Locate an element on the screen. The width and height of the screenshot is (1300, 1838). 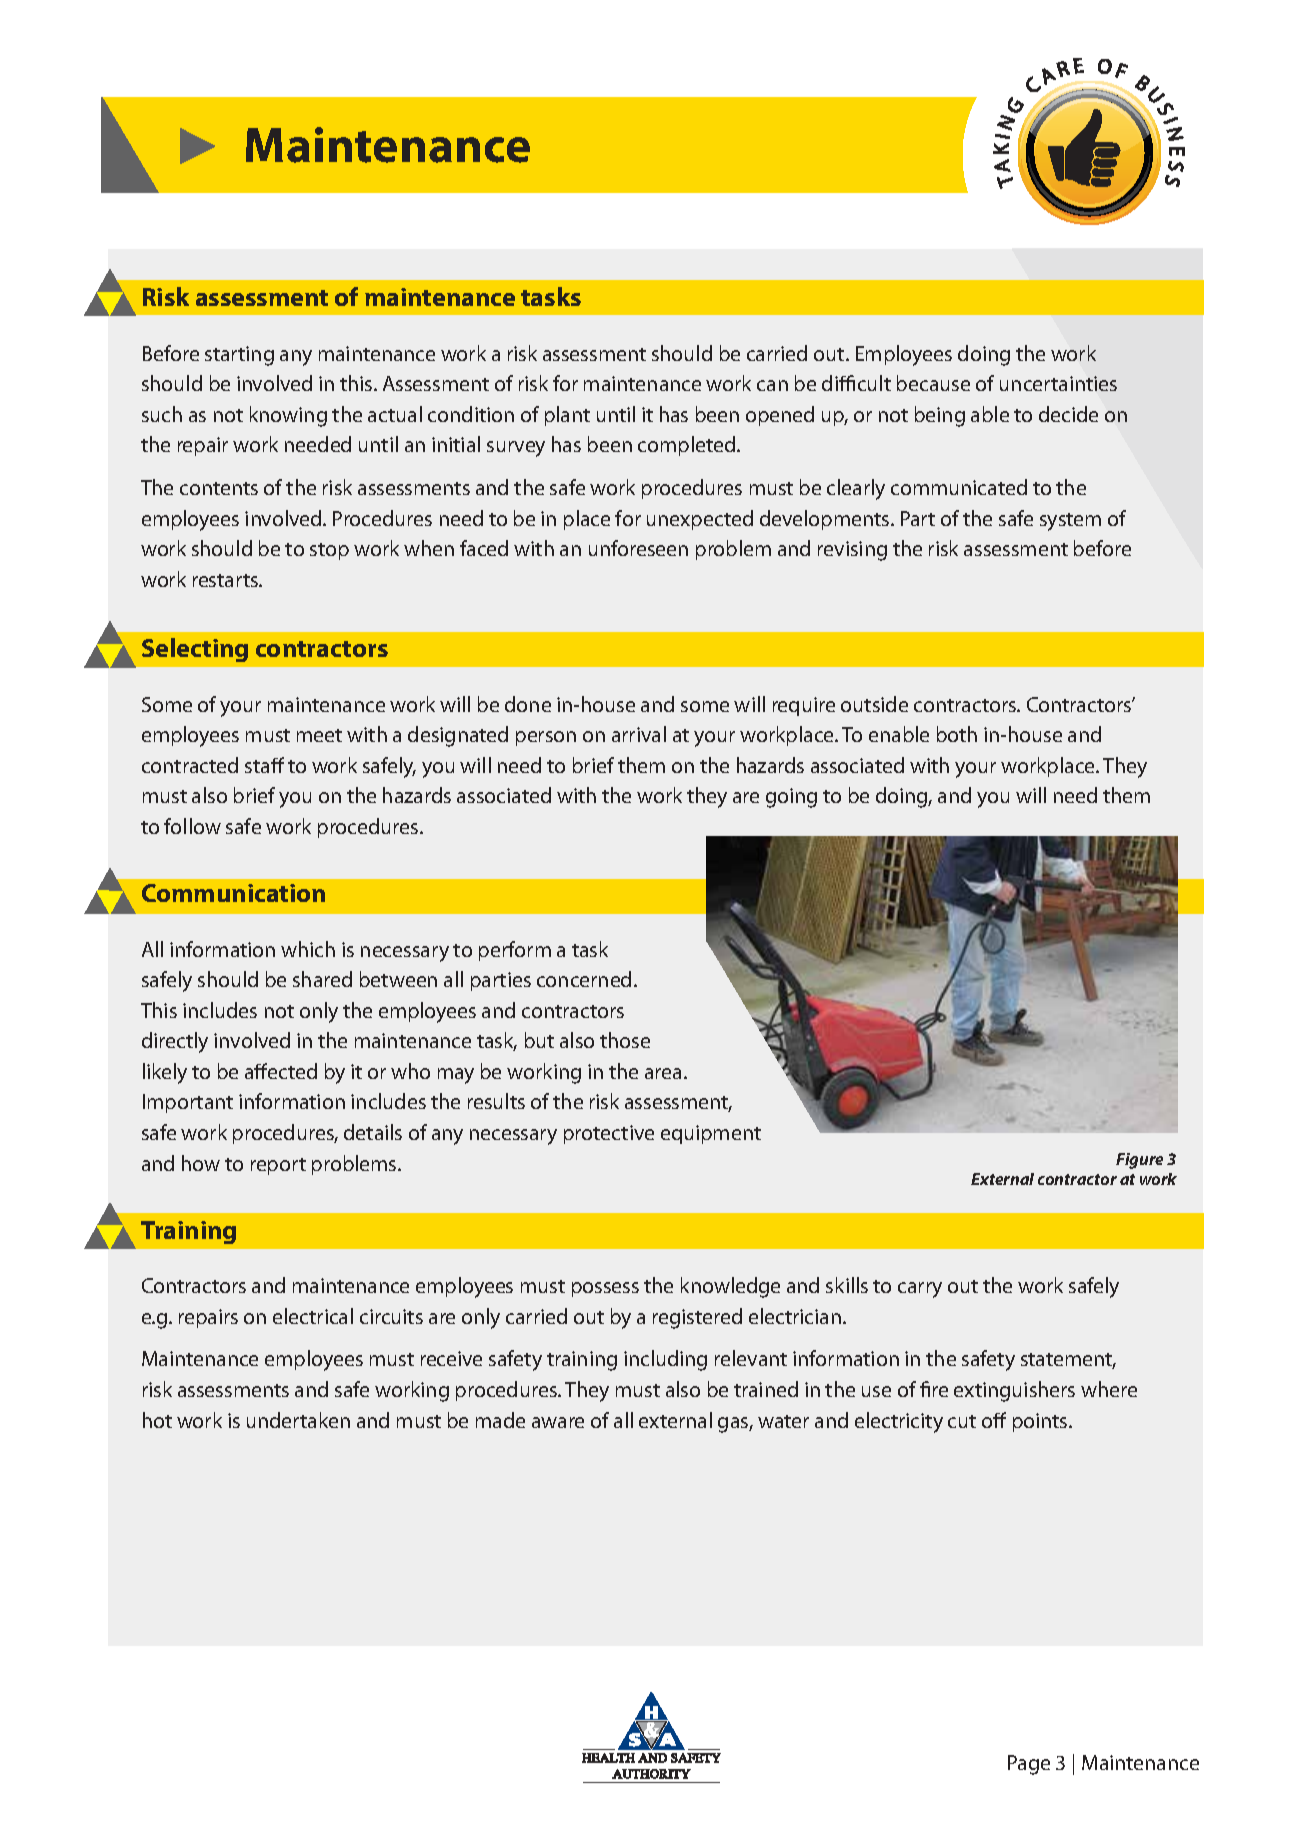
uncertainties is located at coordinates (1058, 383).
